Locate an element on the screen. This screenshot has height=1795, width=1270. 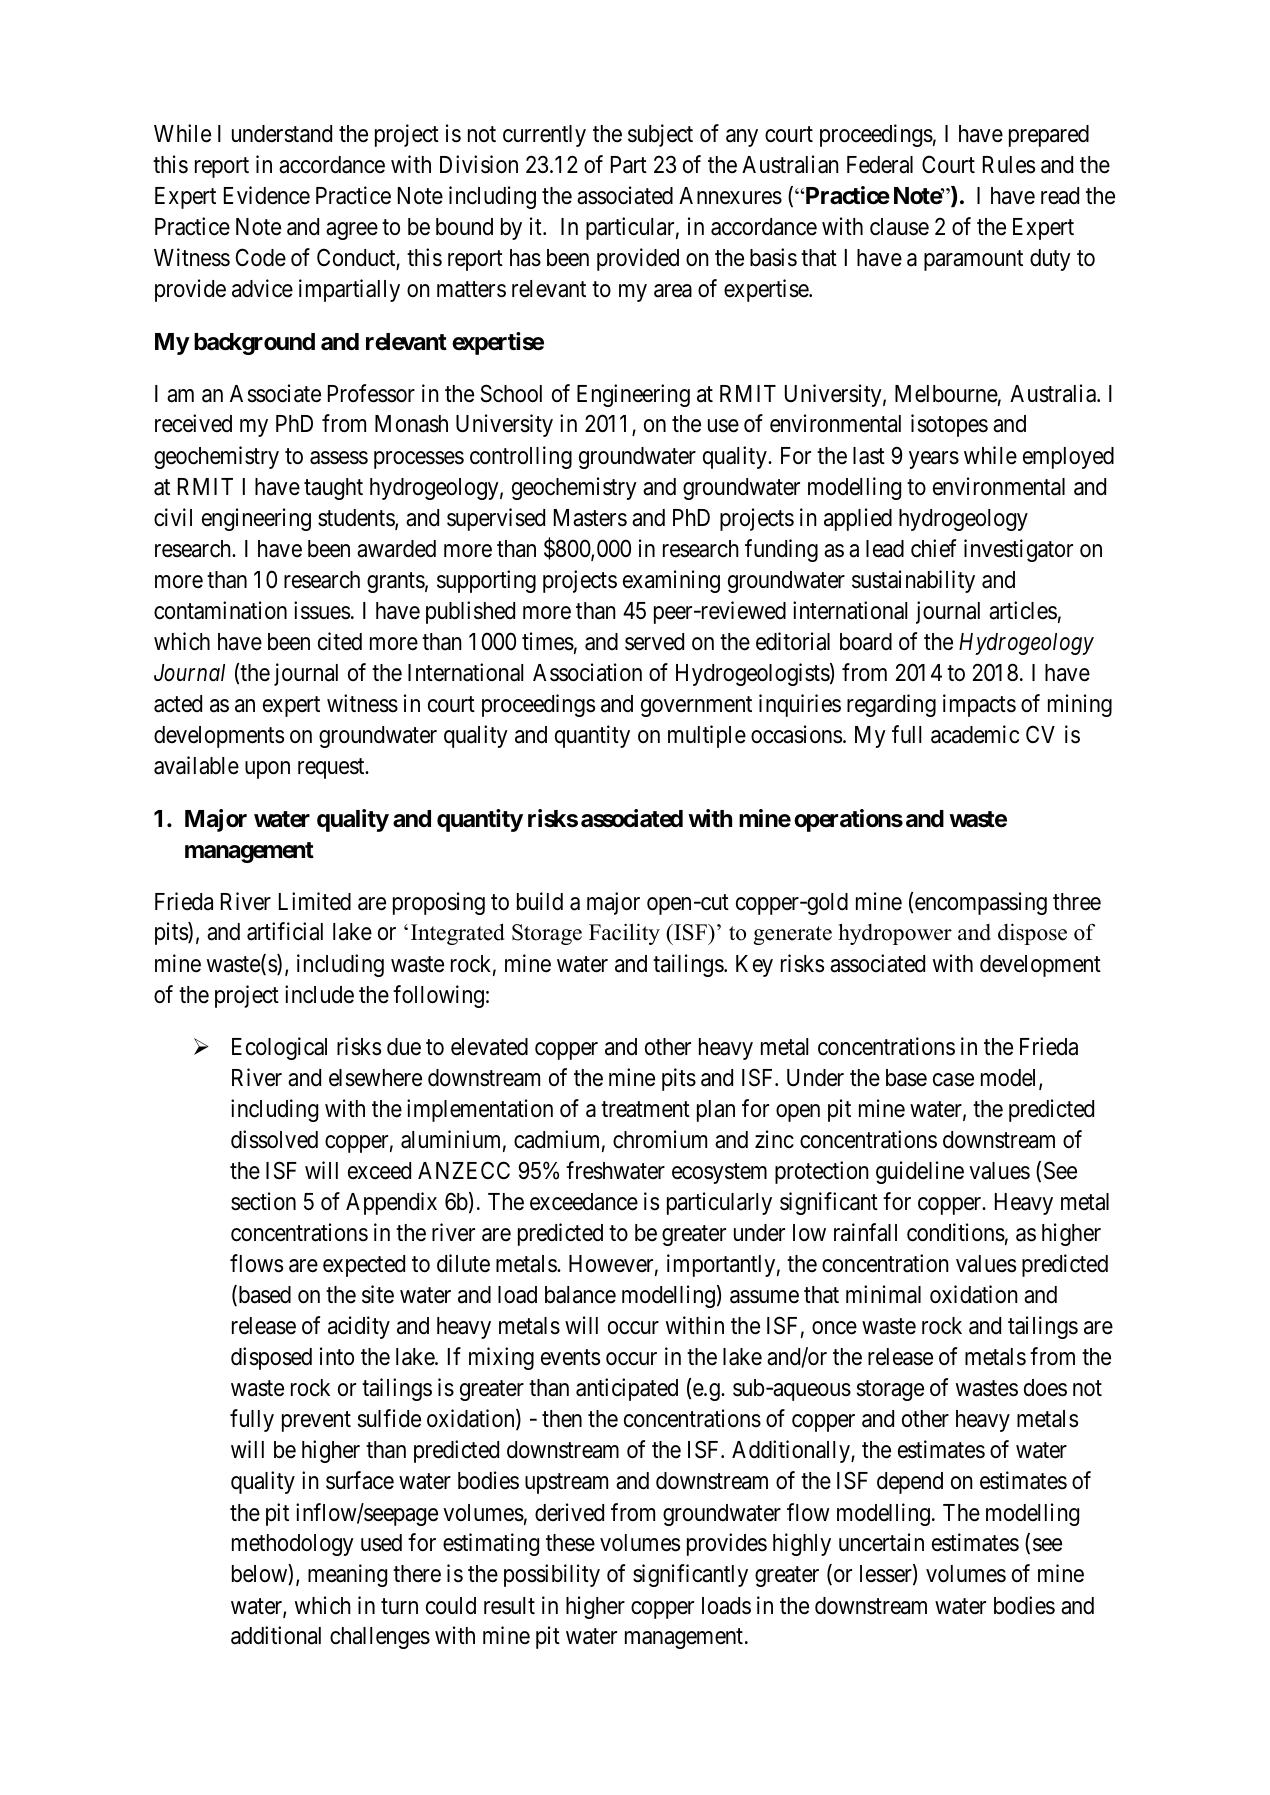
Rules is located at coordinates (1009, 165).
